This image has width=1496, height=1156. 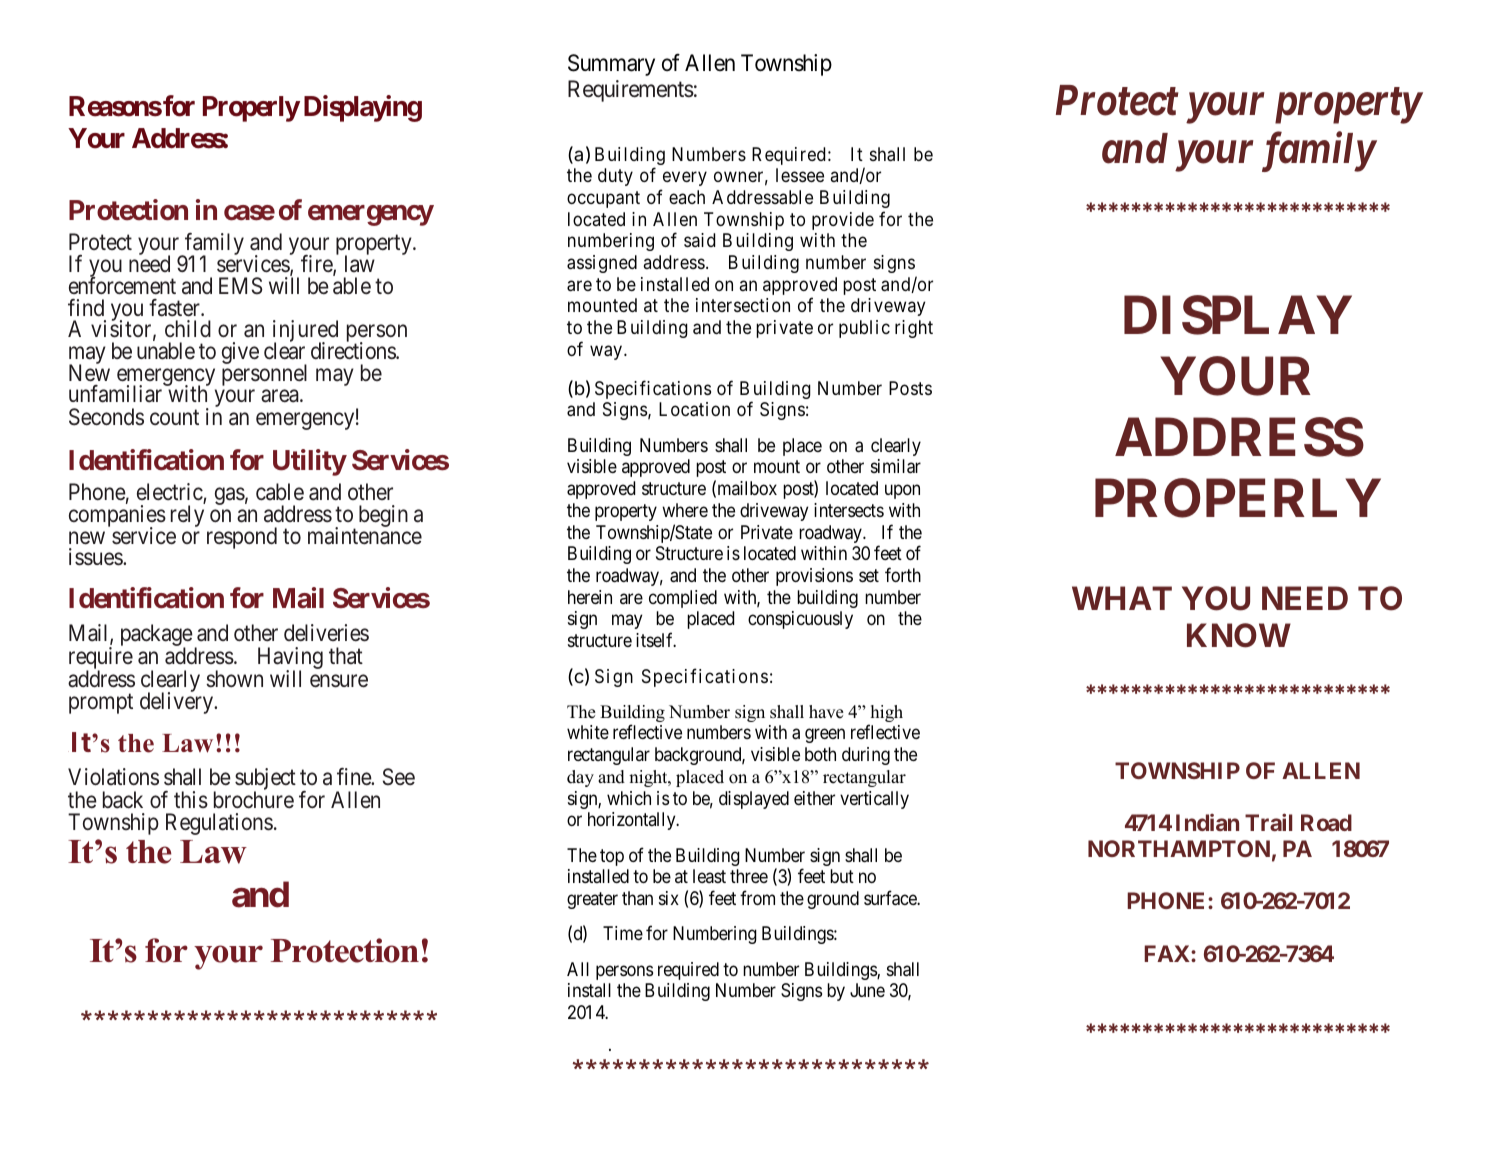 What do you see at coordinates (611, 65) in the image?
I see `Summary` at bounding box center [611, 65].
